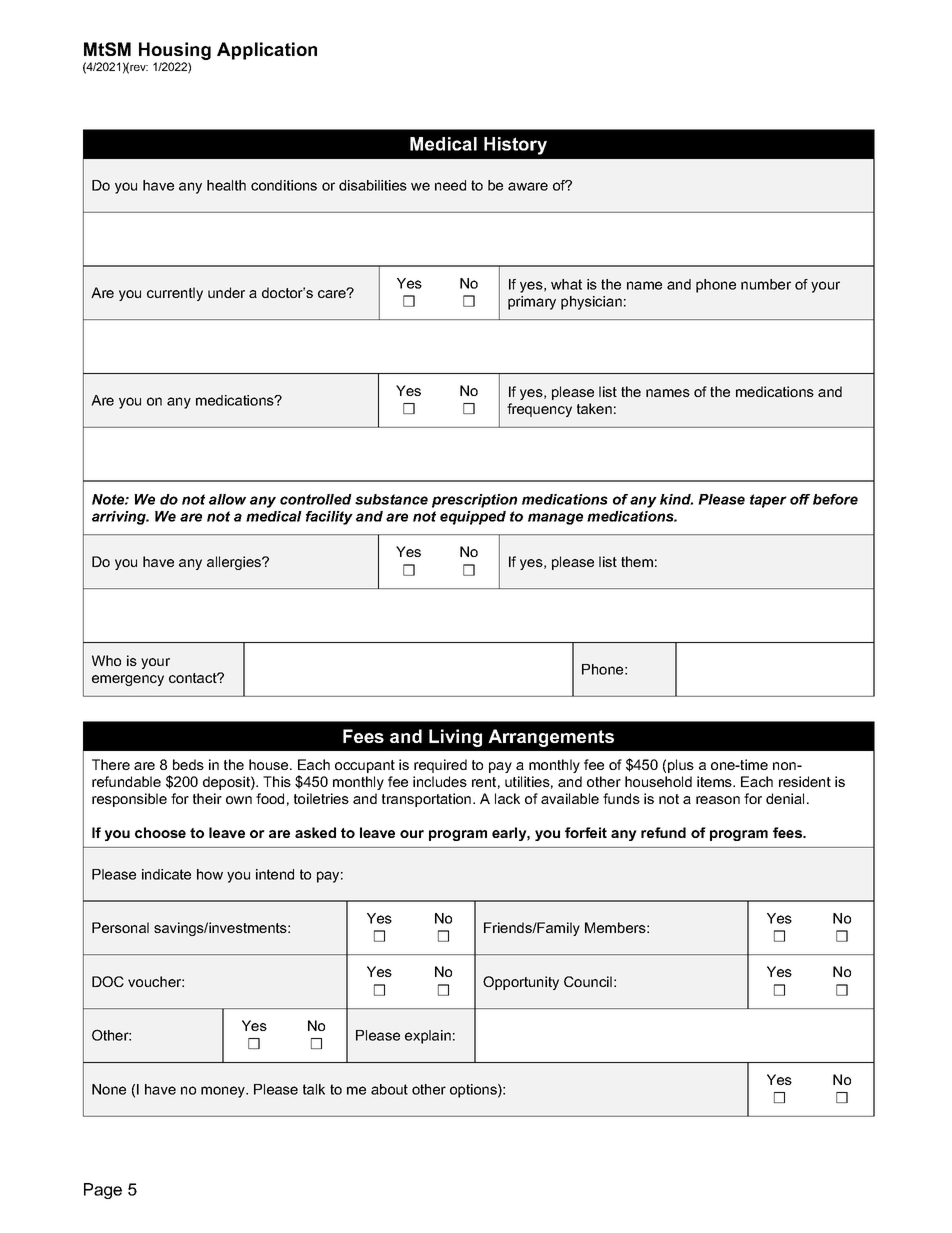  Describe the element at coordinates (766, 284) in the page. I see `number` at that location.
